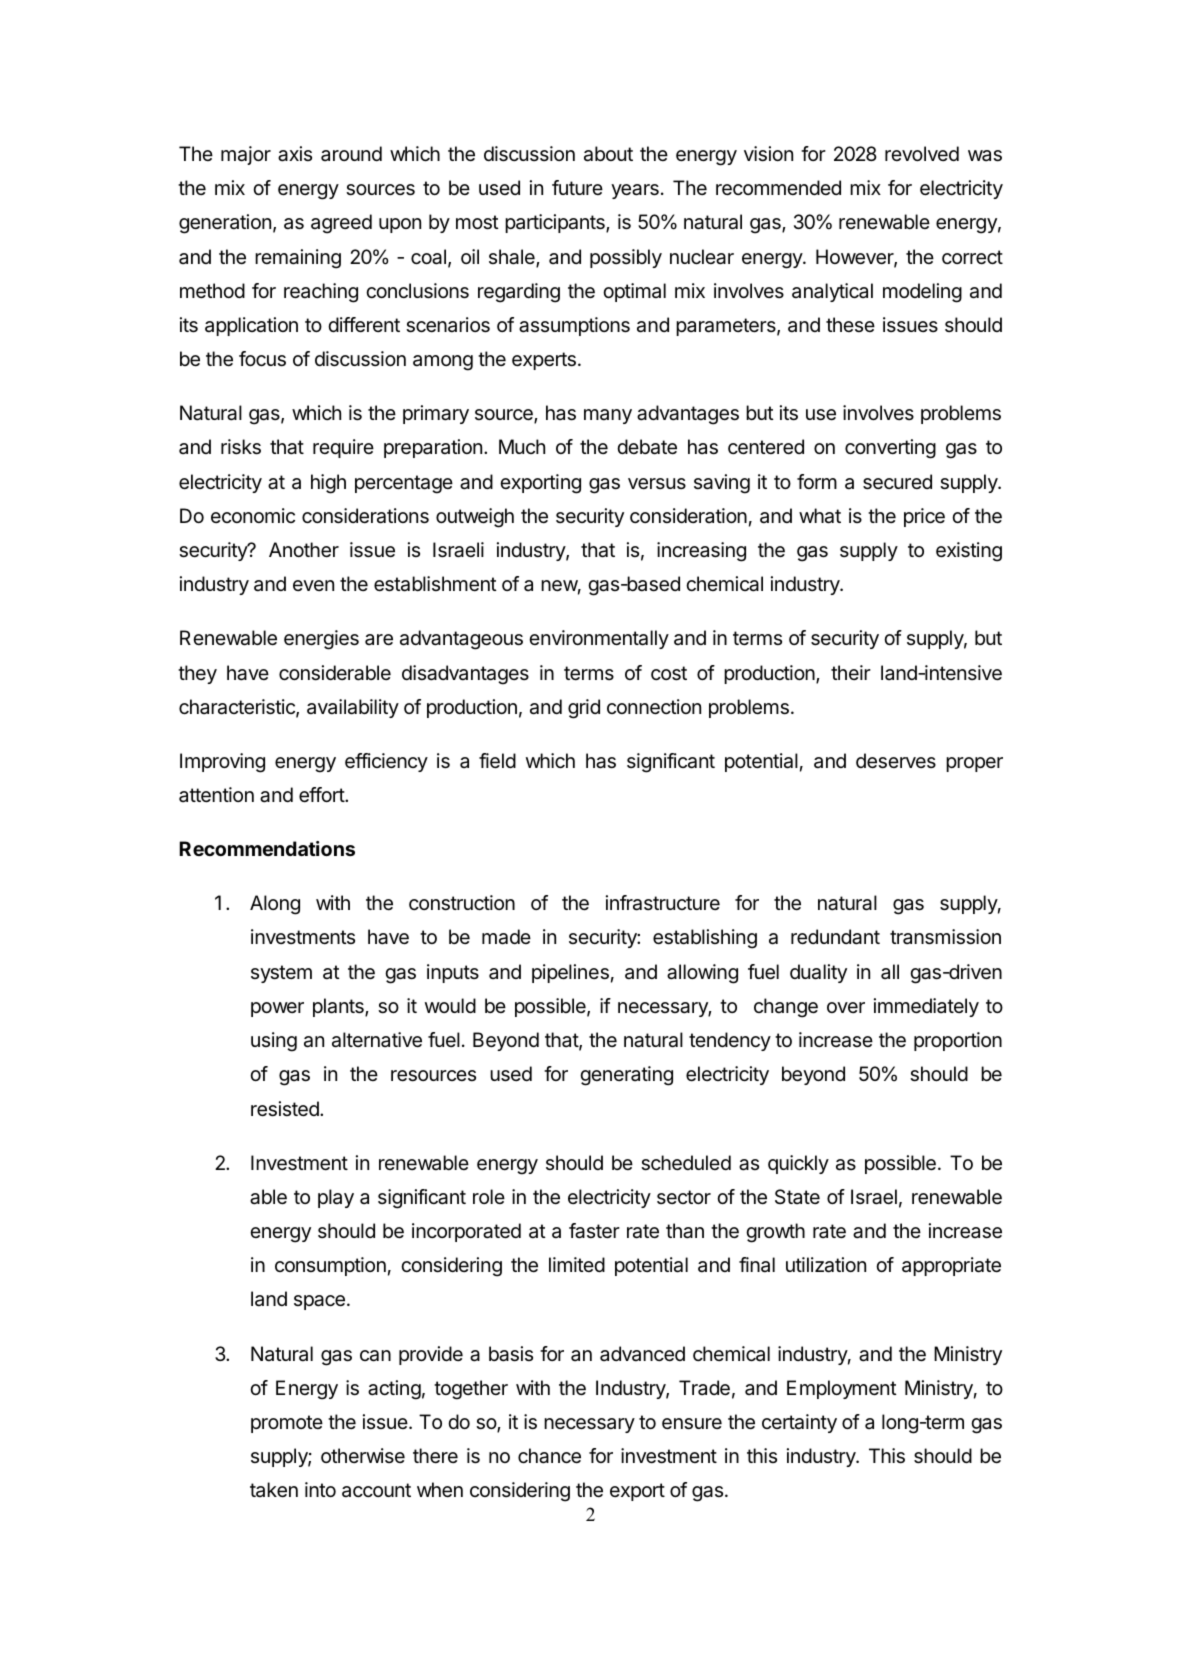 The image size is (1181, 1670). Describe the element at coordinates (287, 1424) in the screenshot. I see `promote` at that location.
